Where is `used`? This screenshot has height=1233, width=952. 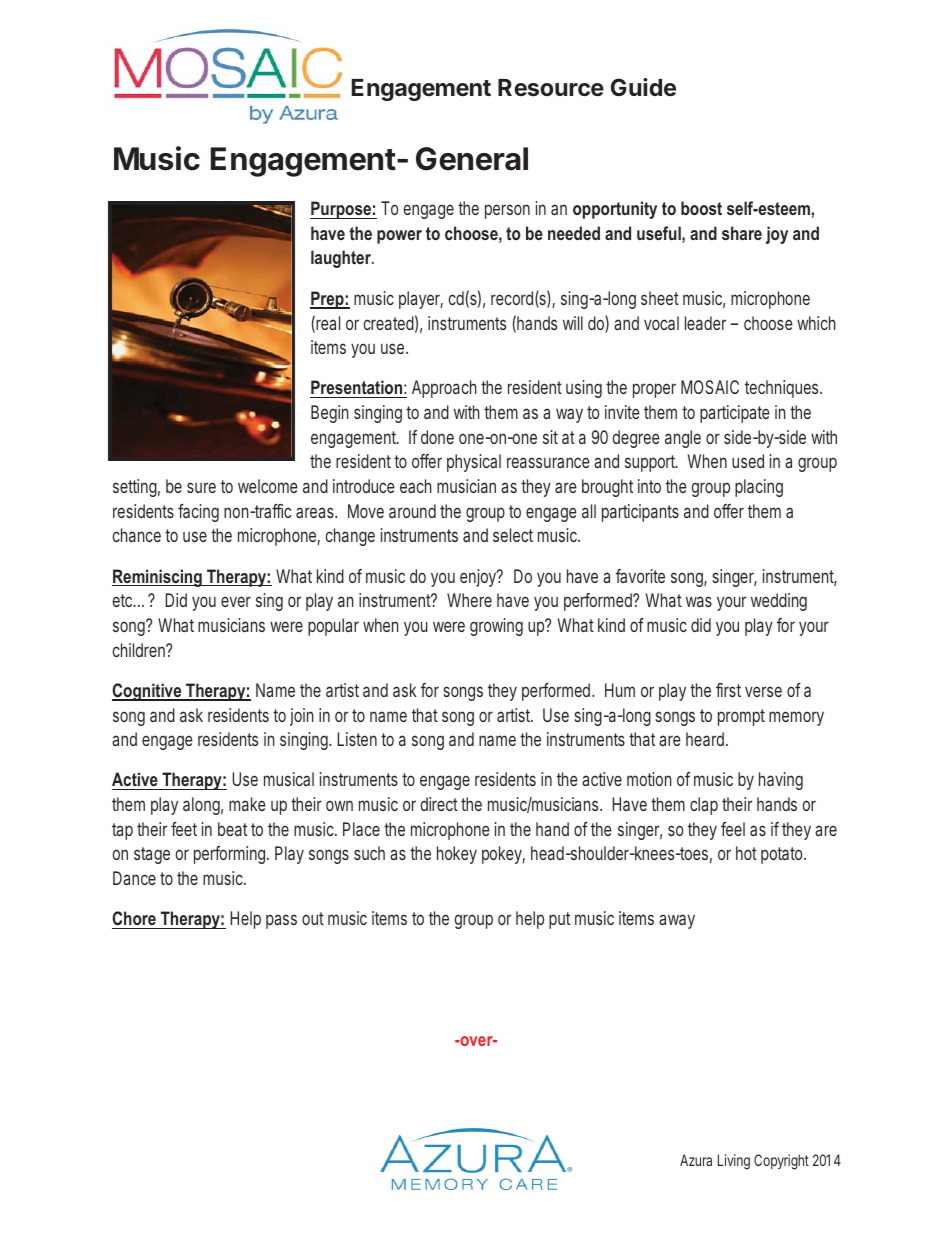
used is located at coordinates (748, 461).
